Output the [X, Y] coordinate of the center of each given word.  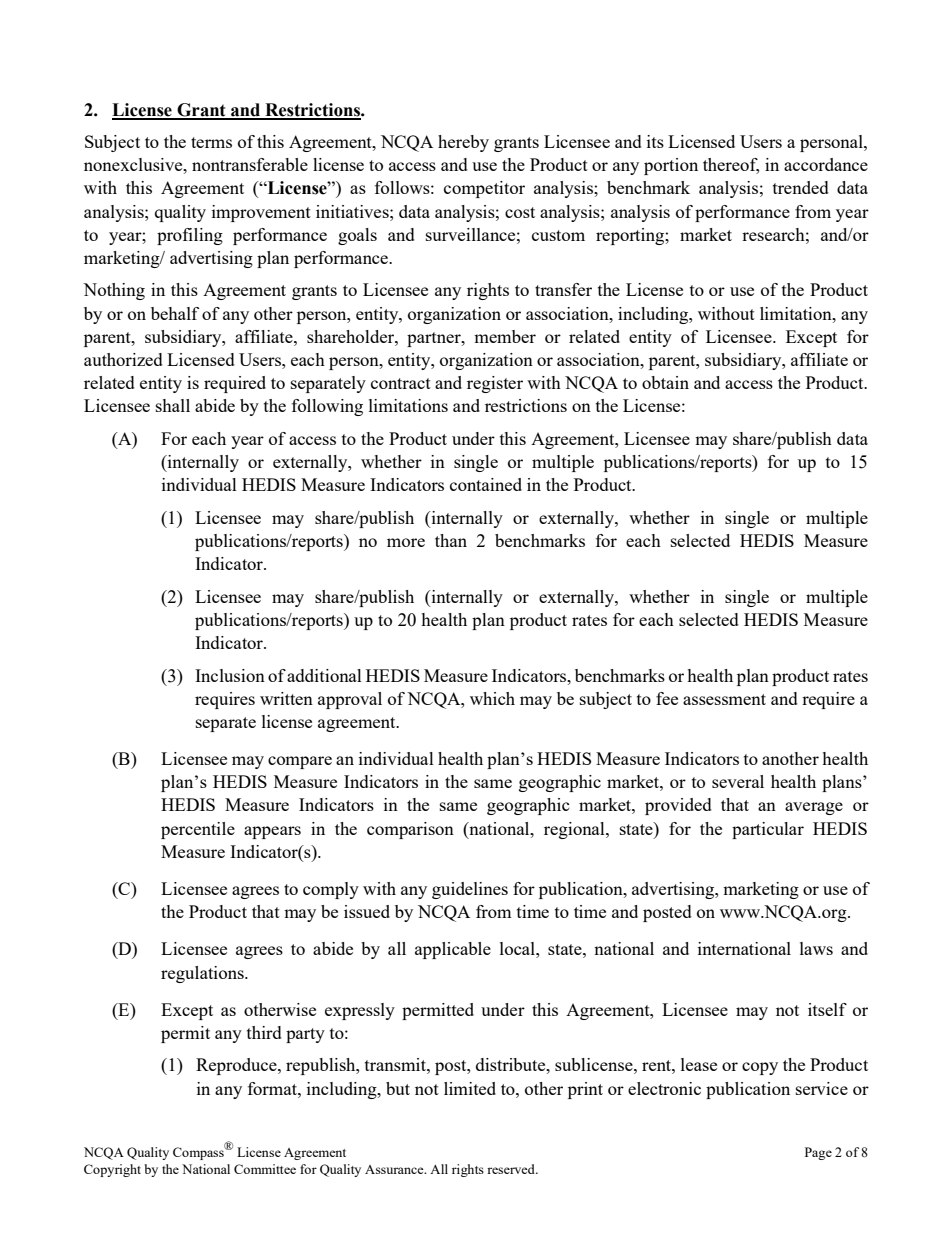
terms [211, 142]
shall [173, 405]
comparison [410, 830]
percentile [198, 830]
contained [486, 484]
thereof [731, 166]
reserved [512, 1169]
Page [818, 1153]
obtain [665, 382]
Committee [265, 1169]
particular [768, 830]
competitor [484, 189]
